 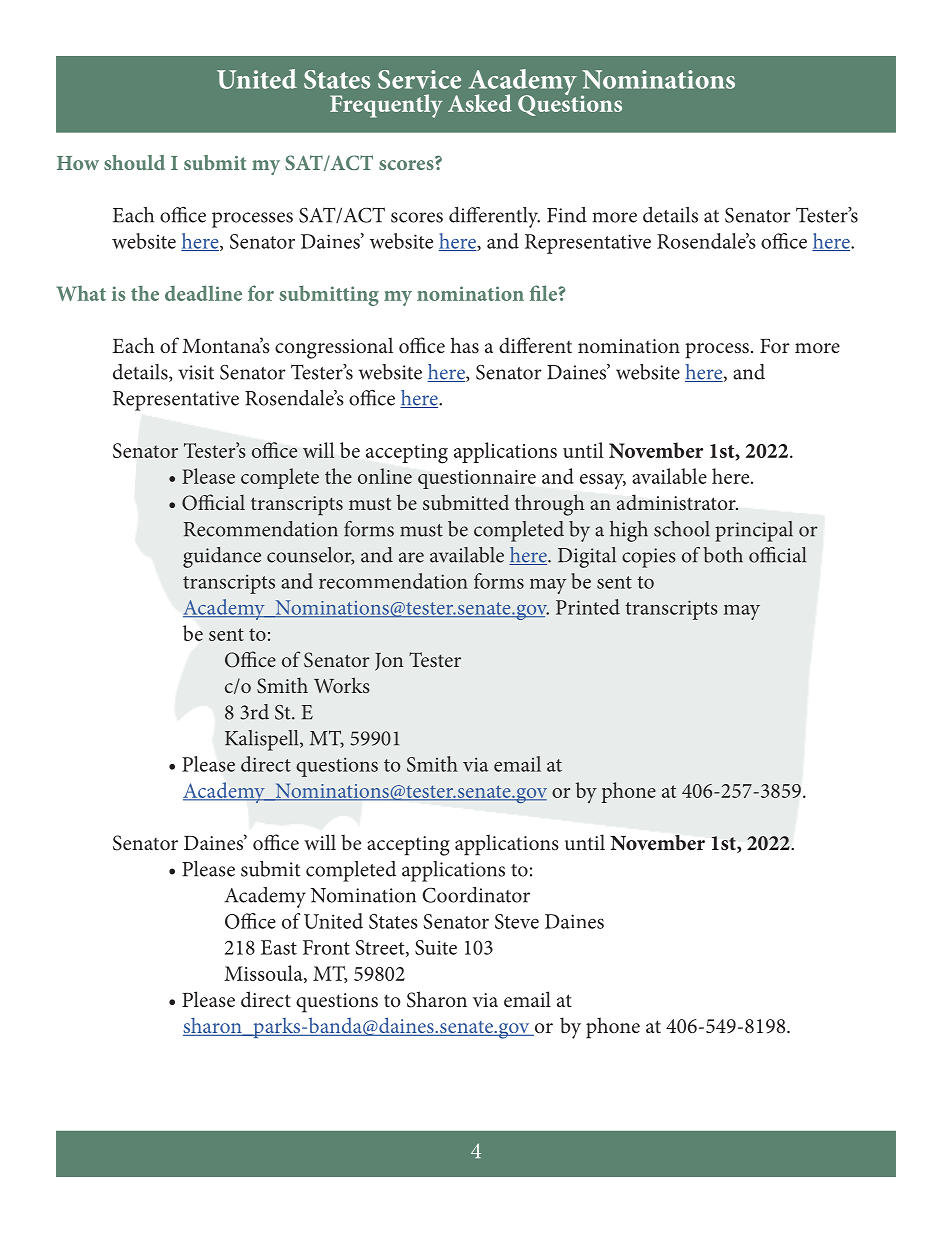 What do you see at coordinates (389, 662) in the screenshot?
I see `Jon` at bounding box center [389, 662].
